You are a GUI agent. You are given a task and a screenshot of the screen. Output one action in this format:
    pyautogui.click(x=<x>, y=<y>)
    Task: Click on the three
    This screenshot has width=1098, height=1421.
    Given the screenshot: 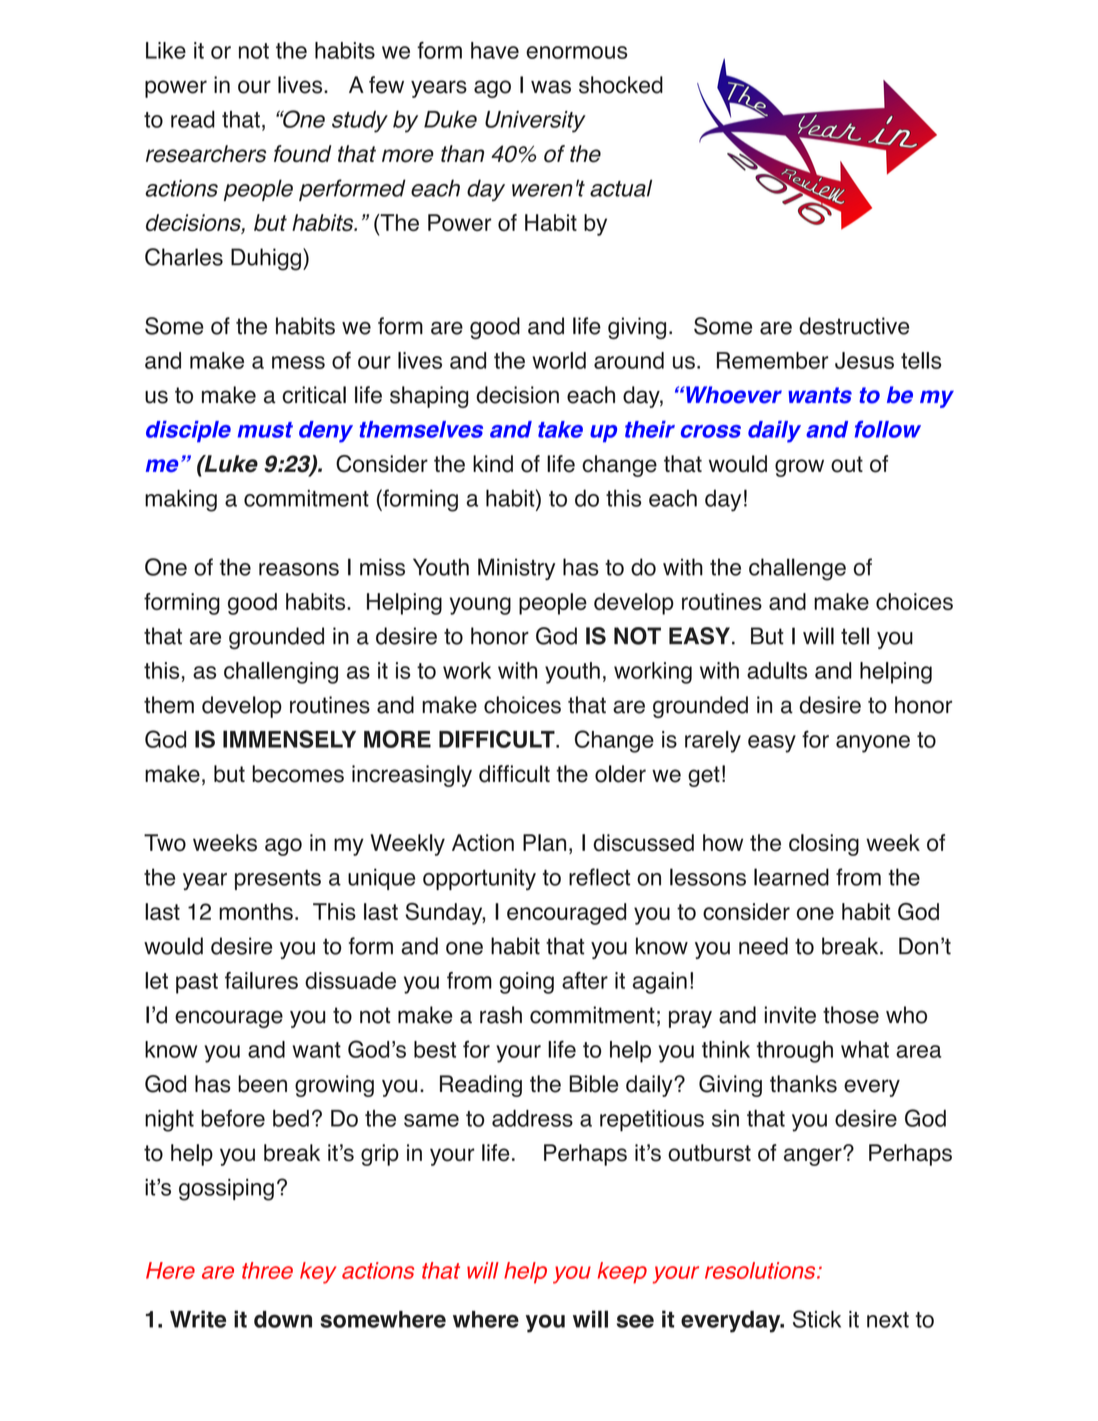 What is the action you would take?
    pyautogui.click(x=267, y=1270)
